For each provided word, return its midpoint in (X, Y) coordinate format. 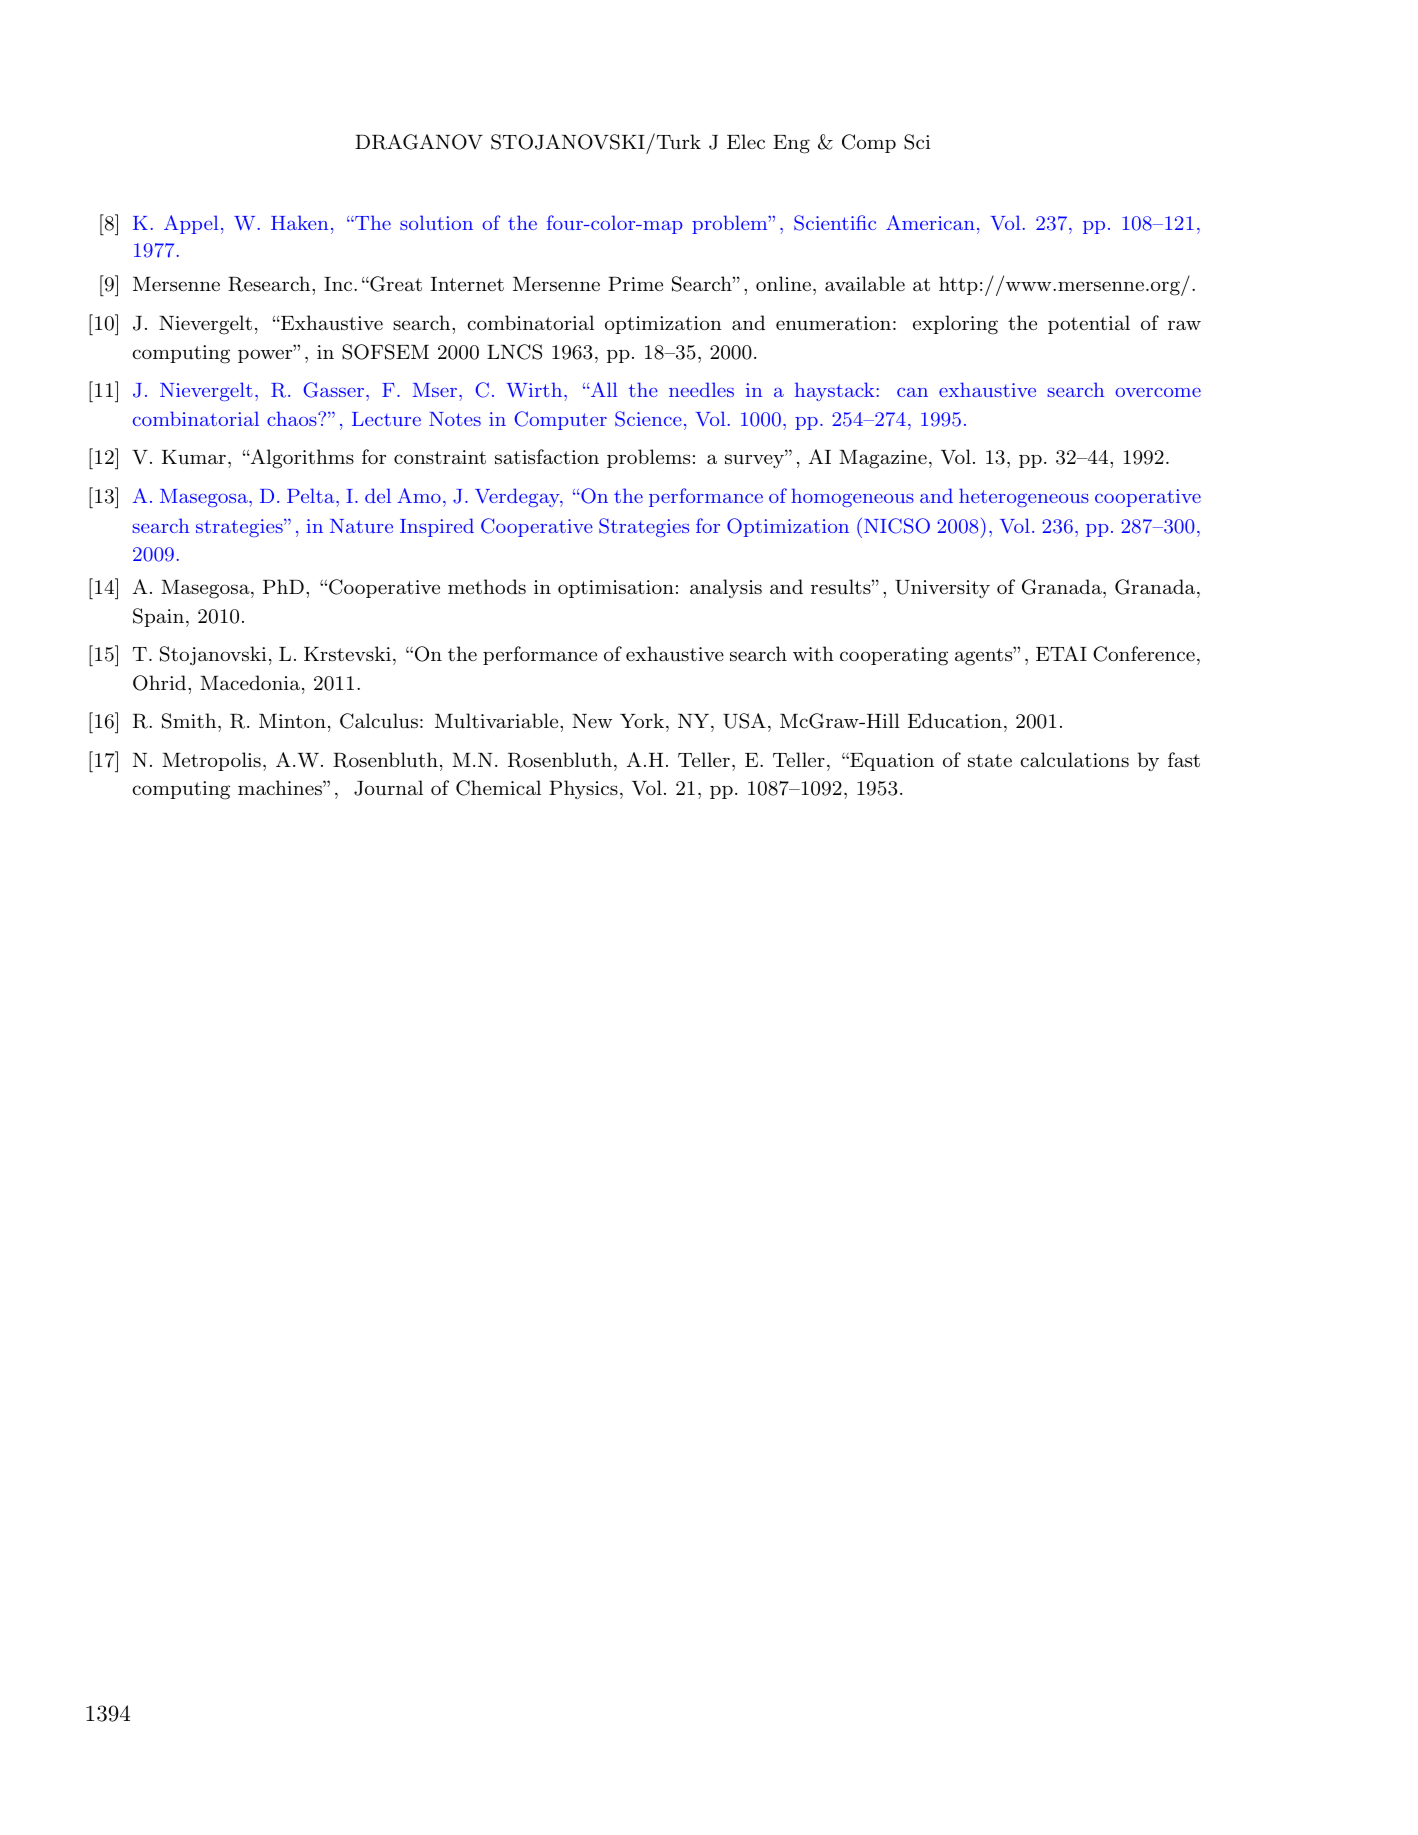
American (930, 222)
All (602, 389)
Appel (191, 224)
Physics (583, 789)
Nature (361, 526)
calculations (1074, 760)
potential (1089, 324)
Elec (746, 141)
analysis (726, 588)
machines (281, 788)
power (266, 356)
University (942, 589)
